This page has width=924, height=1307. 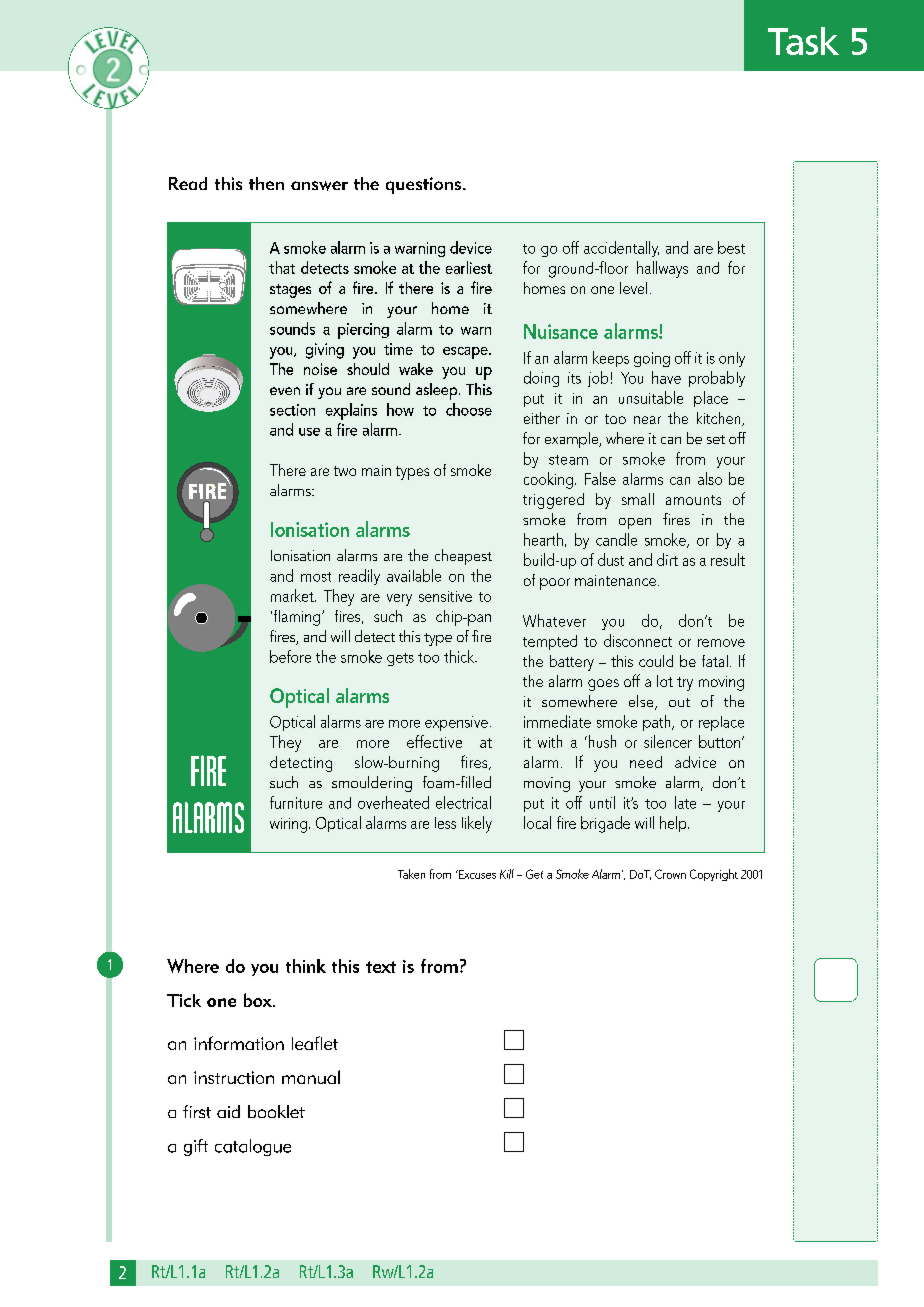 I want to click on booklet, so click(x=276, y=1111).
